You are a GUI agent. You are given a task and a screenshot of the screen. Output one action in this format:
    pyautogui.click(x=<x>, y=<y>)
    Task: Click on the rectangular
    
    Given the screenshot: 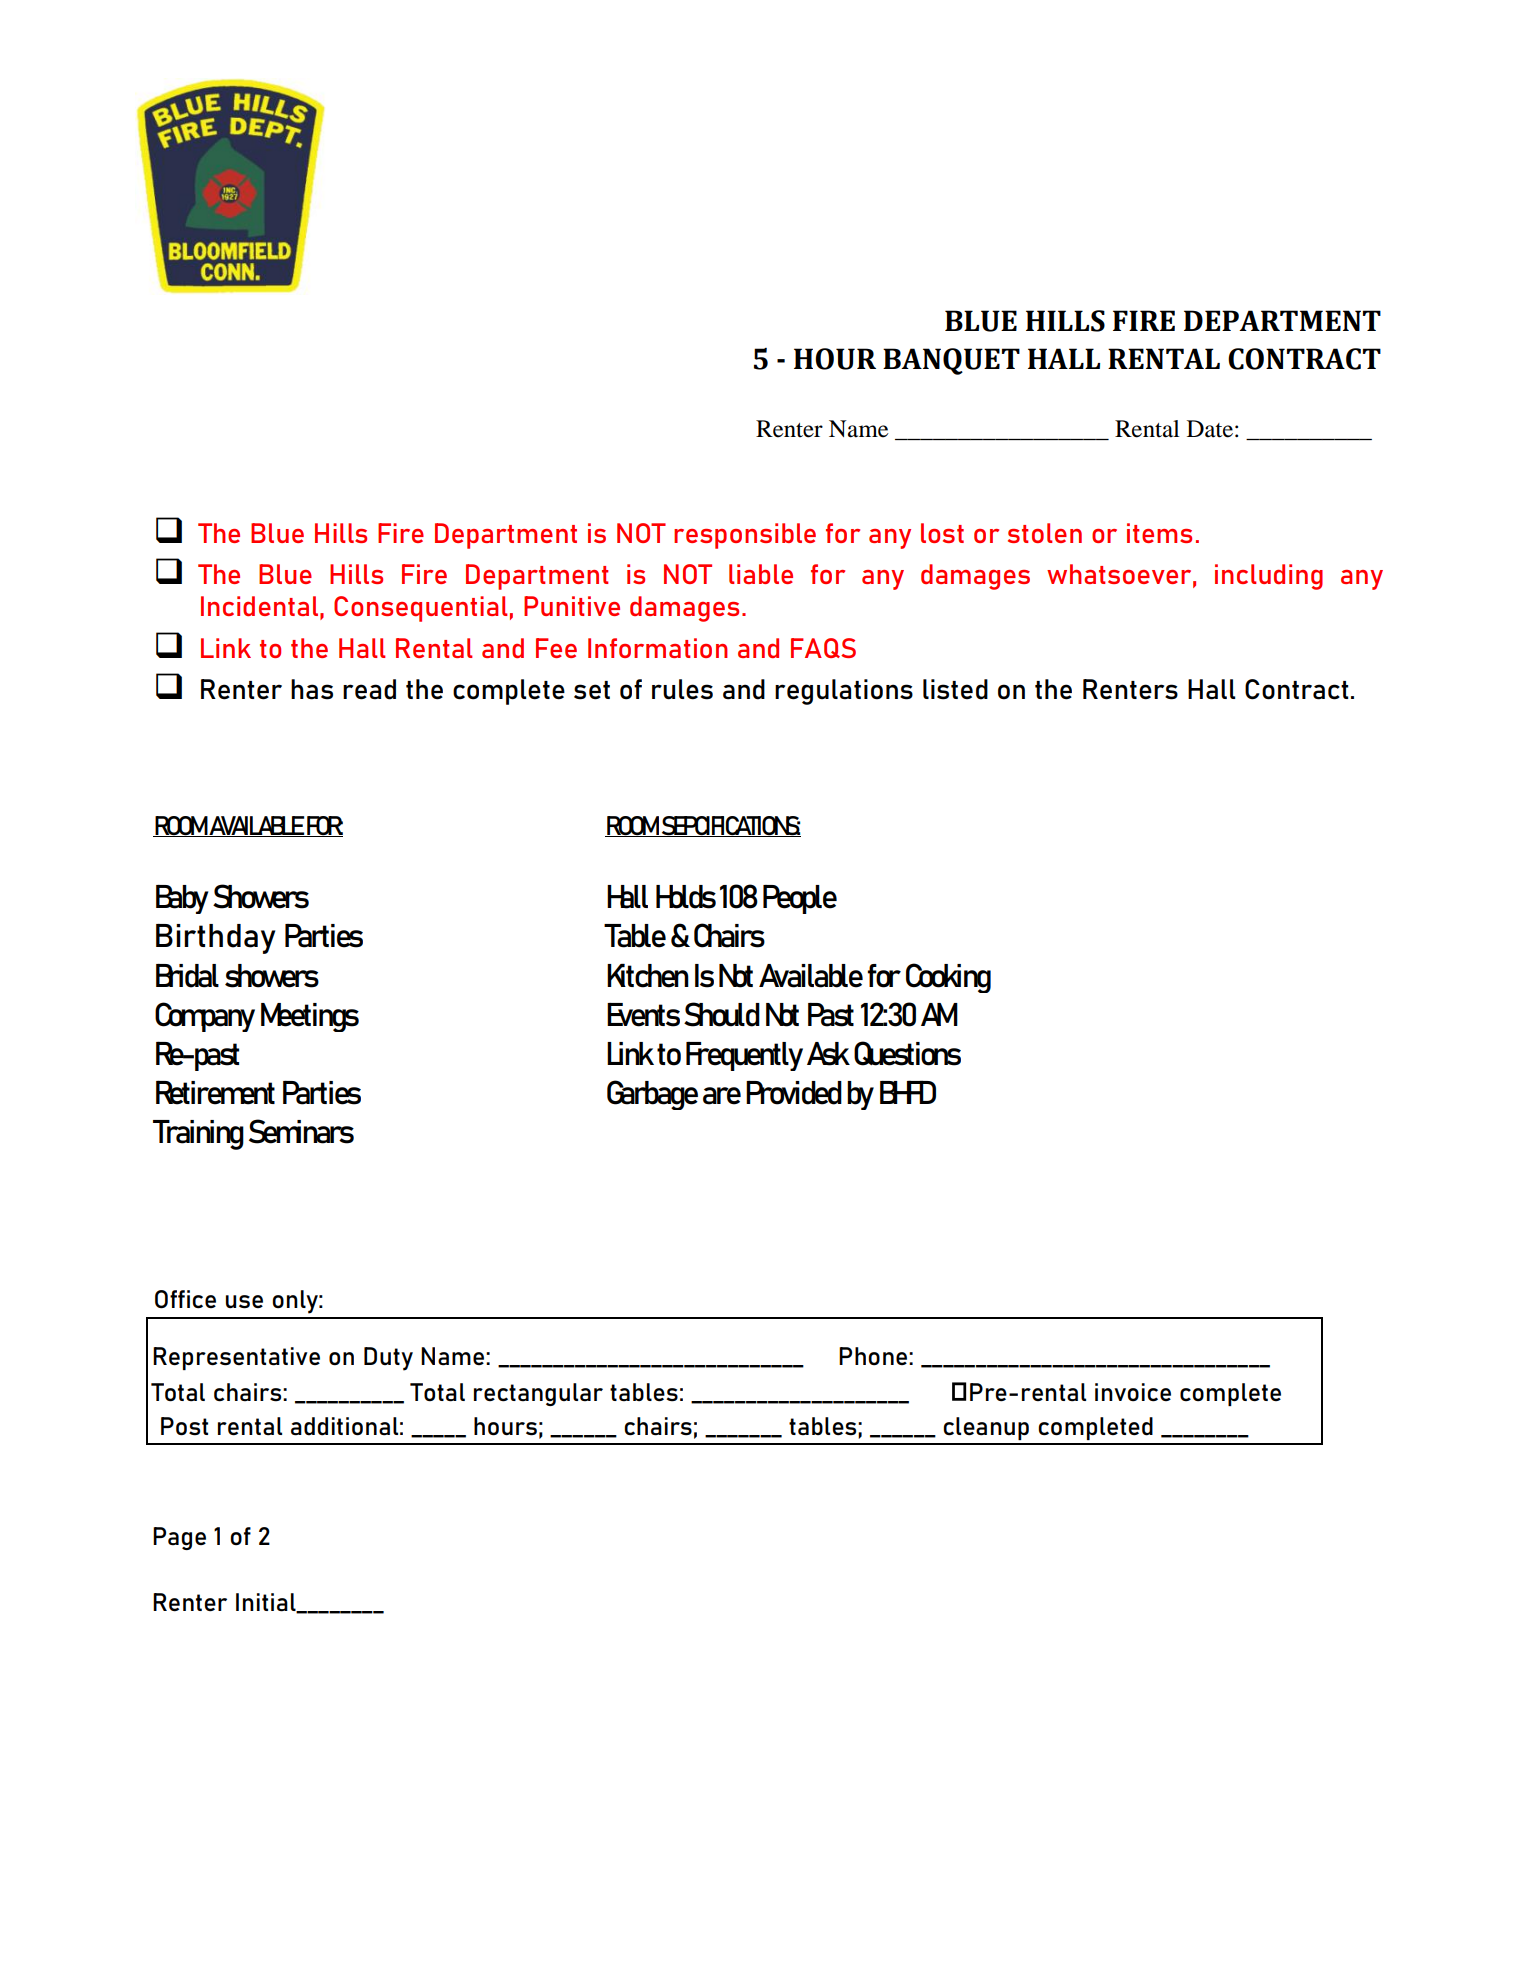 What is the action you would take?
    pyautogui.click(x=538, y=1394)
